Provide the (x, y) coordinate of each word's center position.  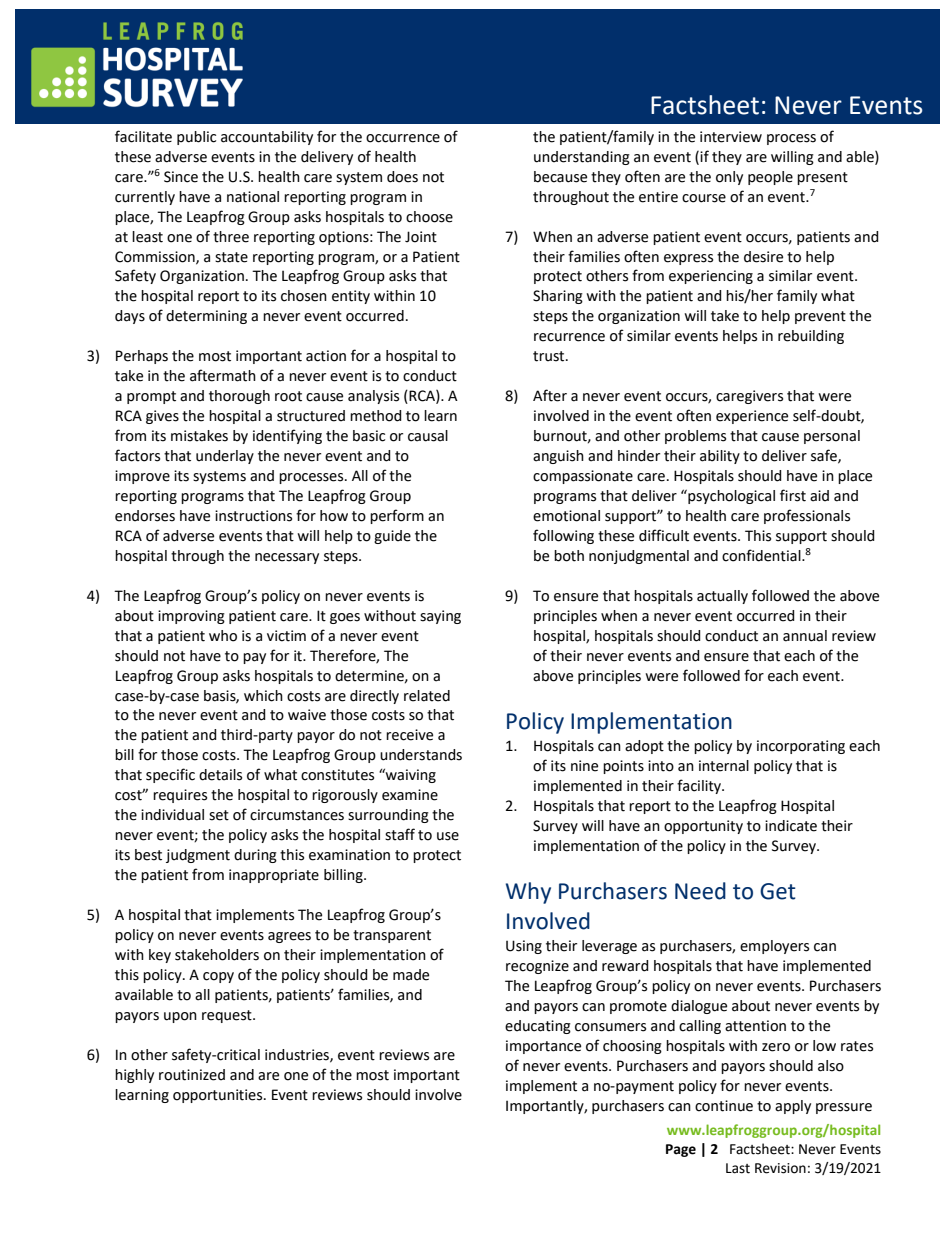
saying (440, 617)
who (223, 636)
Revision (780, 1168)
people (770, 178)
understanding (582, 158)
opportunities (219, 1096)
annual (805, 636)
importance (543, 1047)
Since (181, 177)
